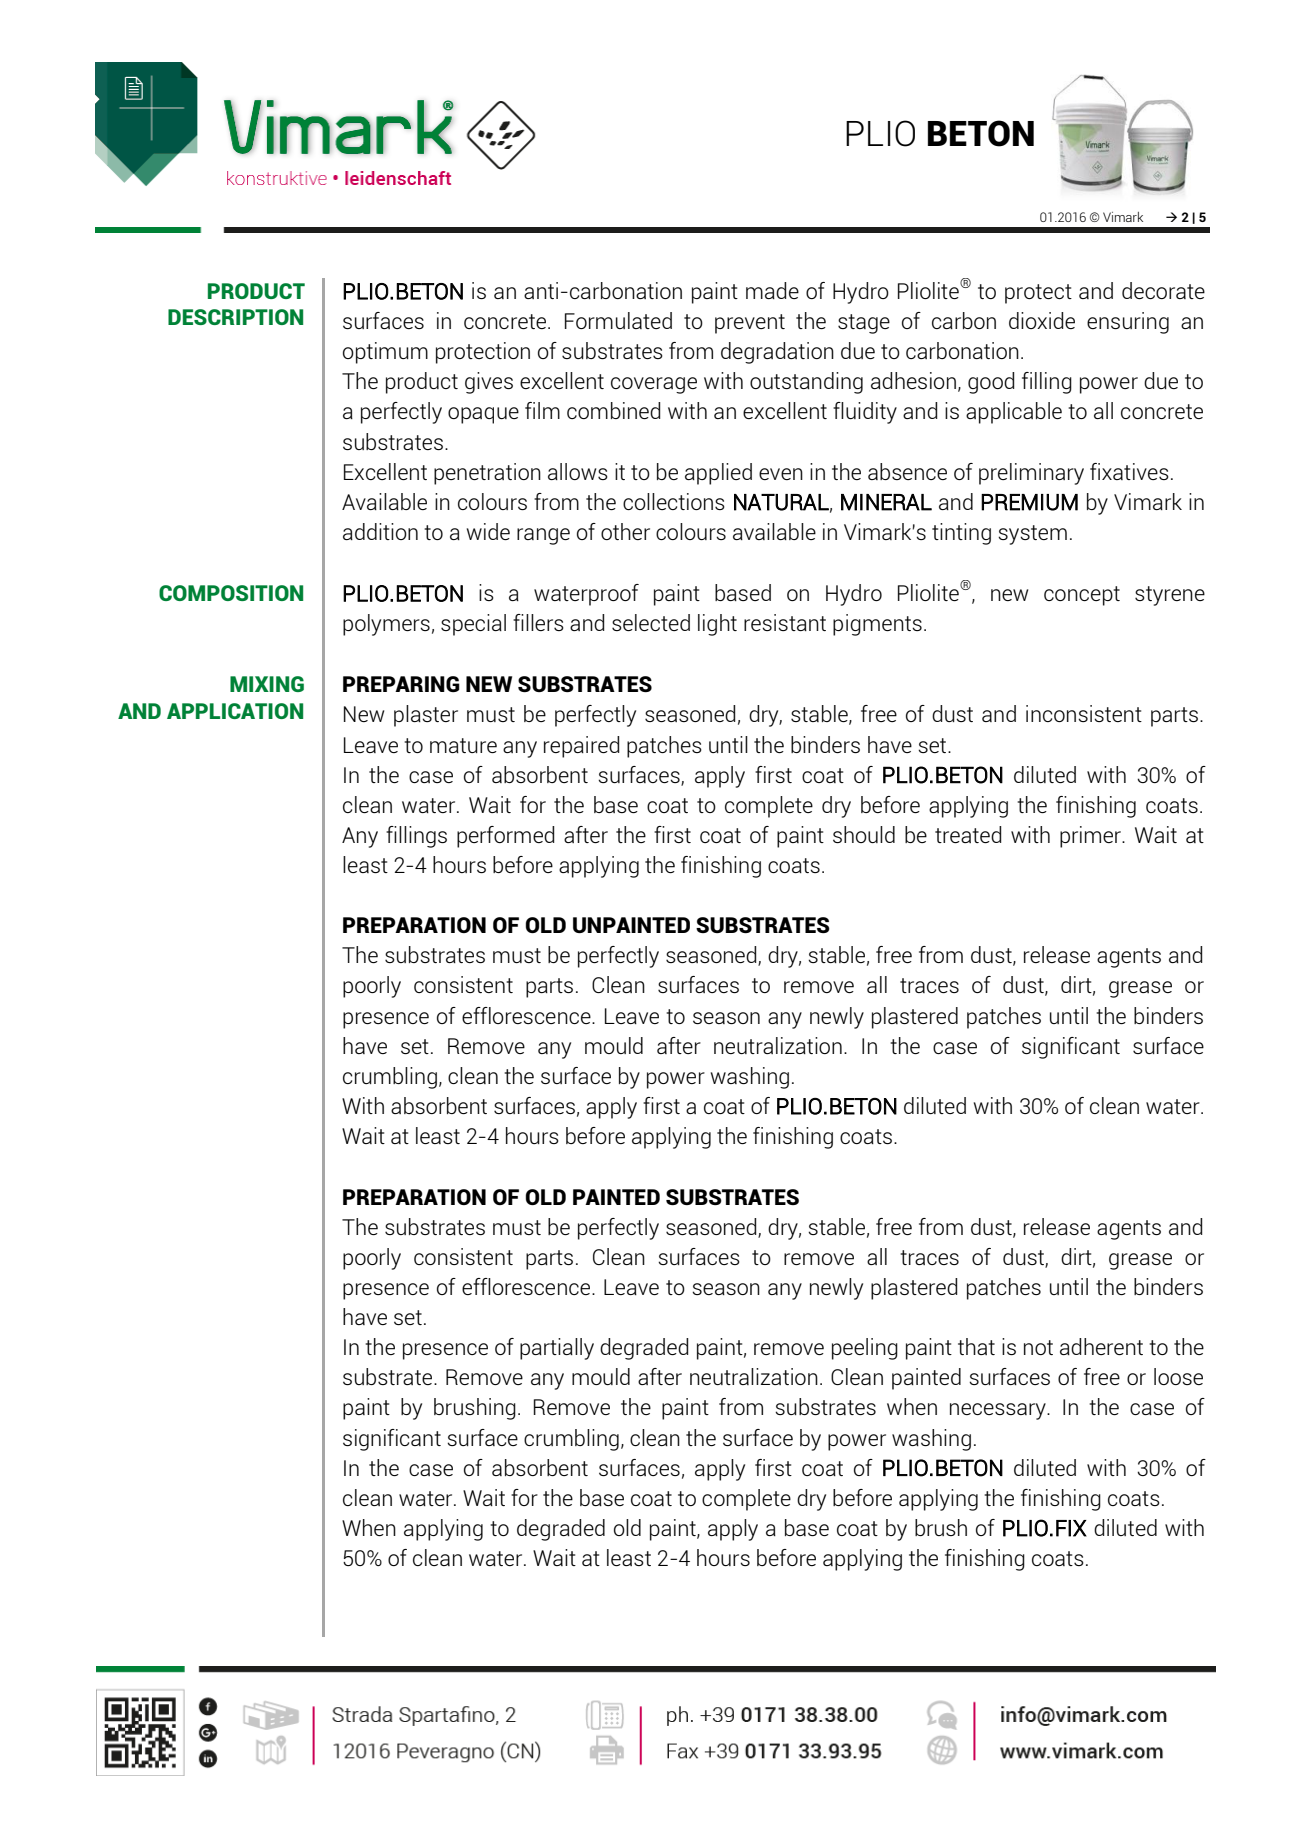  What do you see at coordinates (864, 834) in the image?
I see `should` at bounding box center [864, 834].
